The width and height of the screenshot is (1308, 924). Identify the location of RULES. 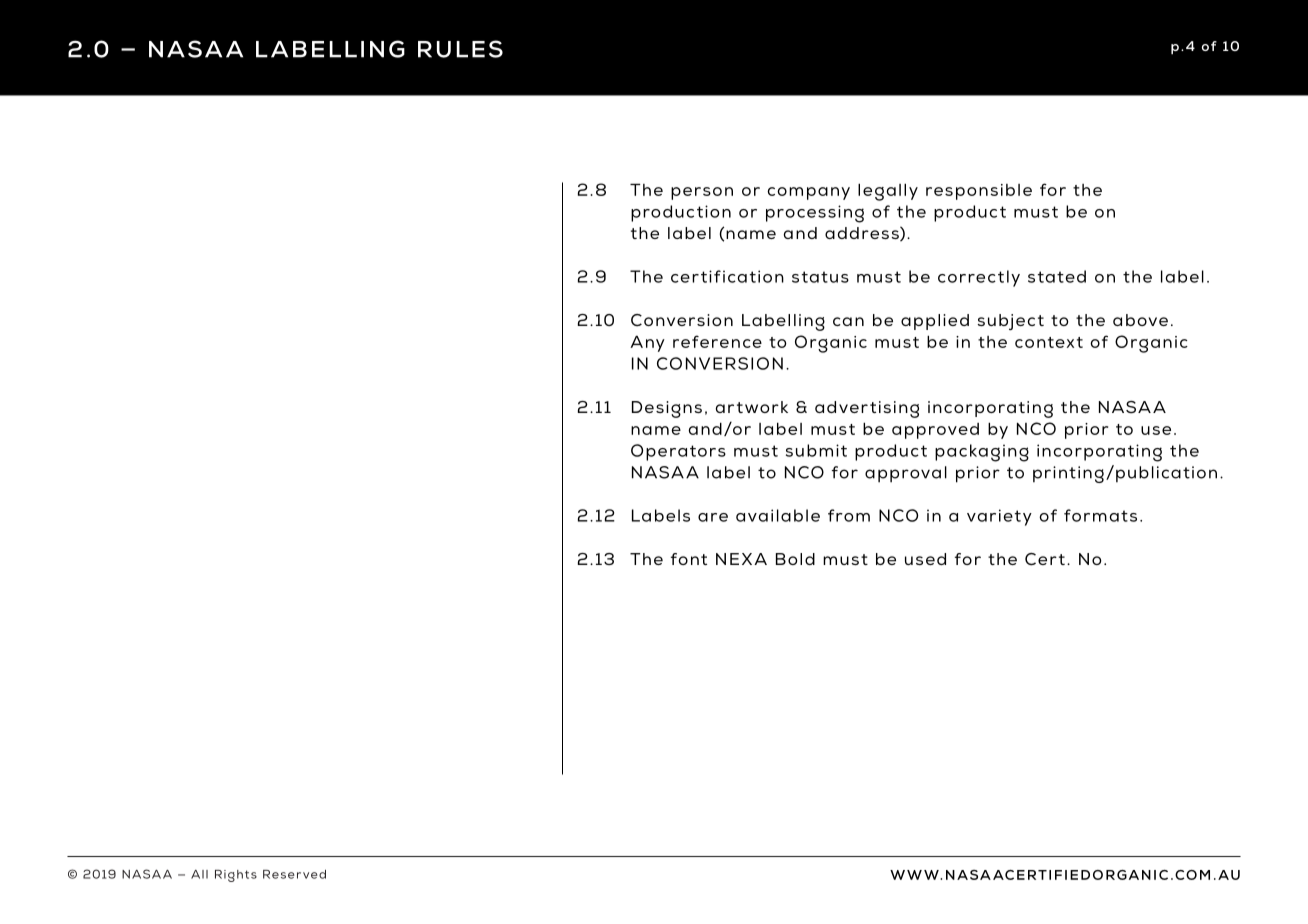
(460, 49).
